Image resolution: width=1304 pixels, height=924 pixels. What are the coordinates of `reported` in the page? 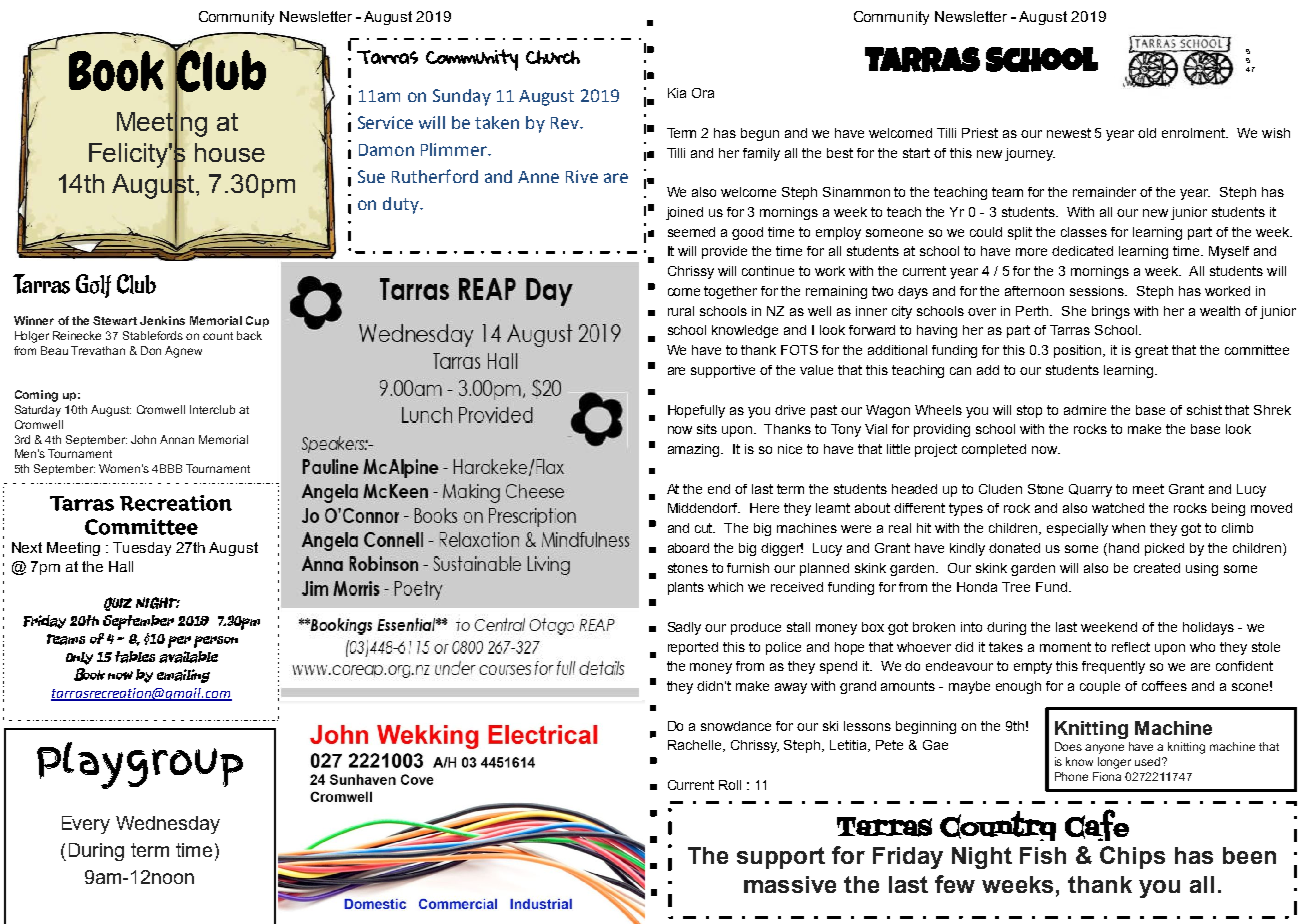 It's located at (693, 648).
